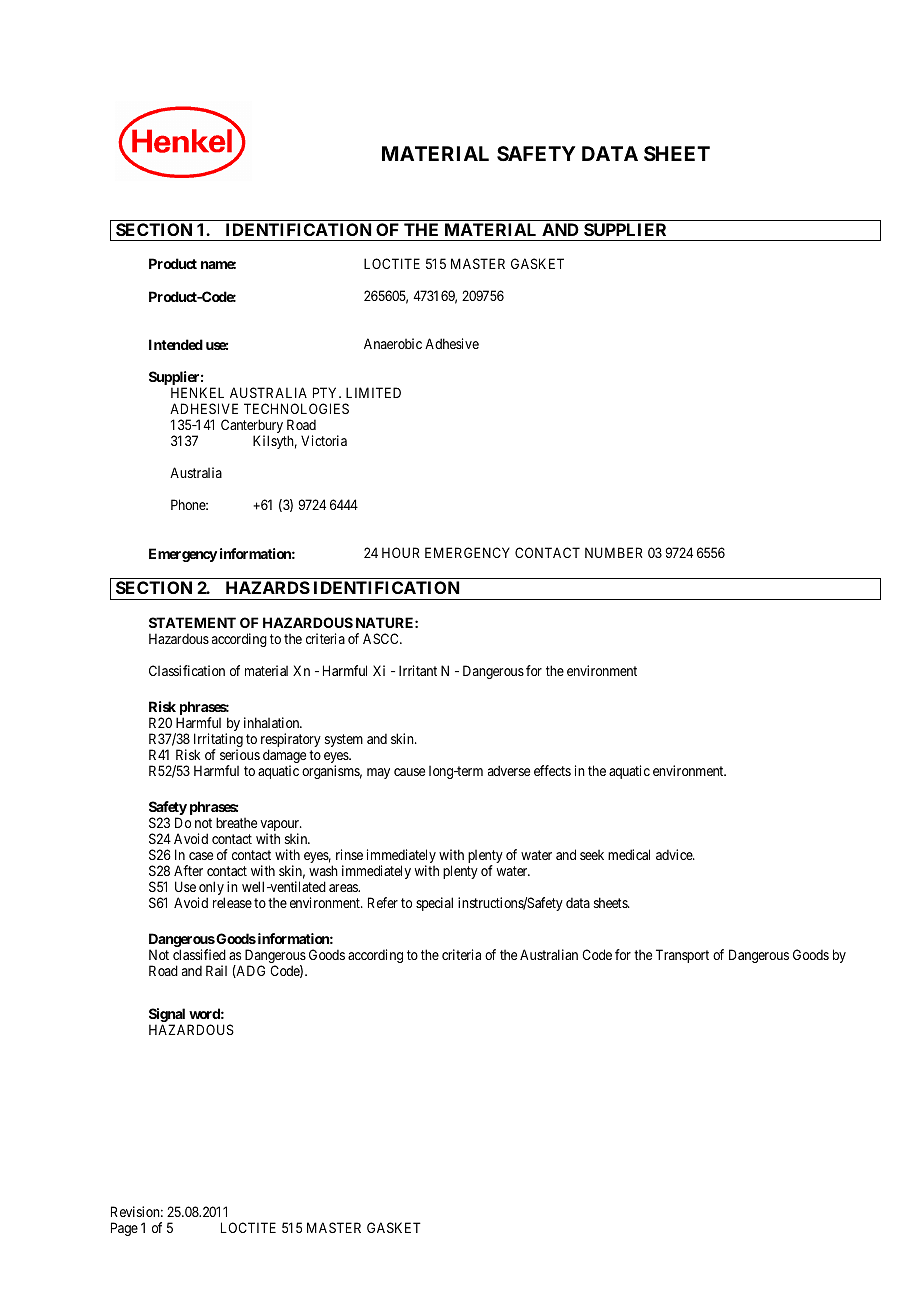 This image has height=1308, width=924. What do you see at coordinates (373, 392) in the image?
I see `LIMITED` at bounding box center [373, 392].
